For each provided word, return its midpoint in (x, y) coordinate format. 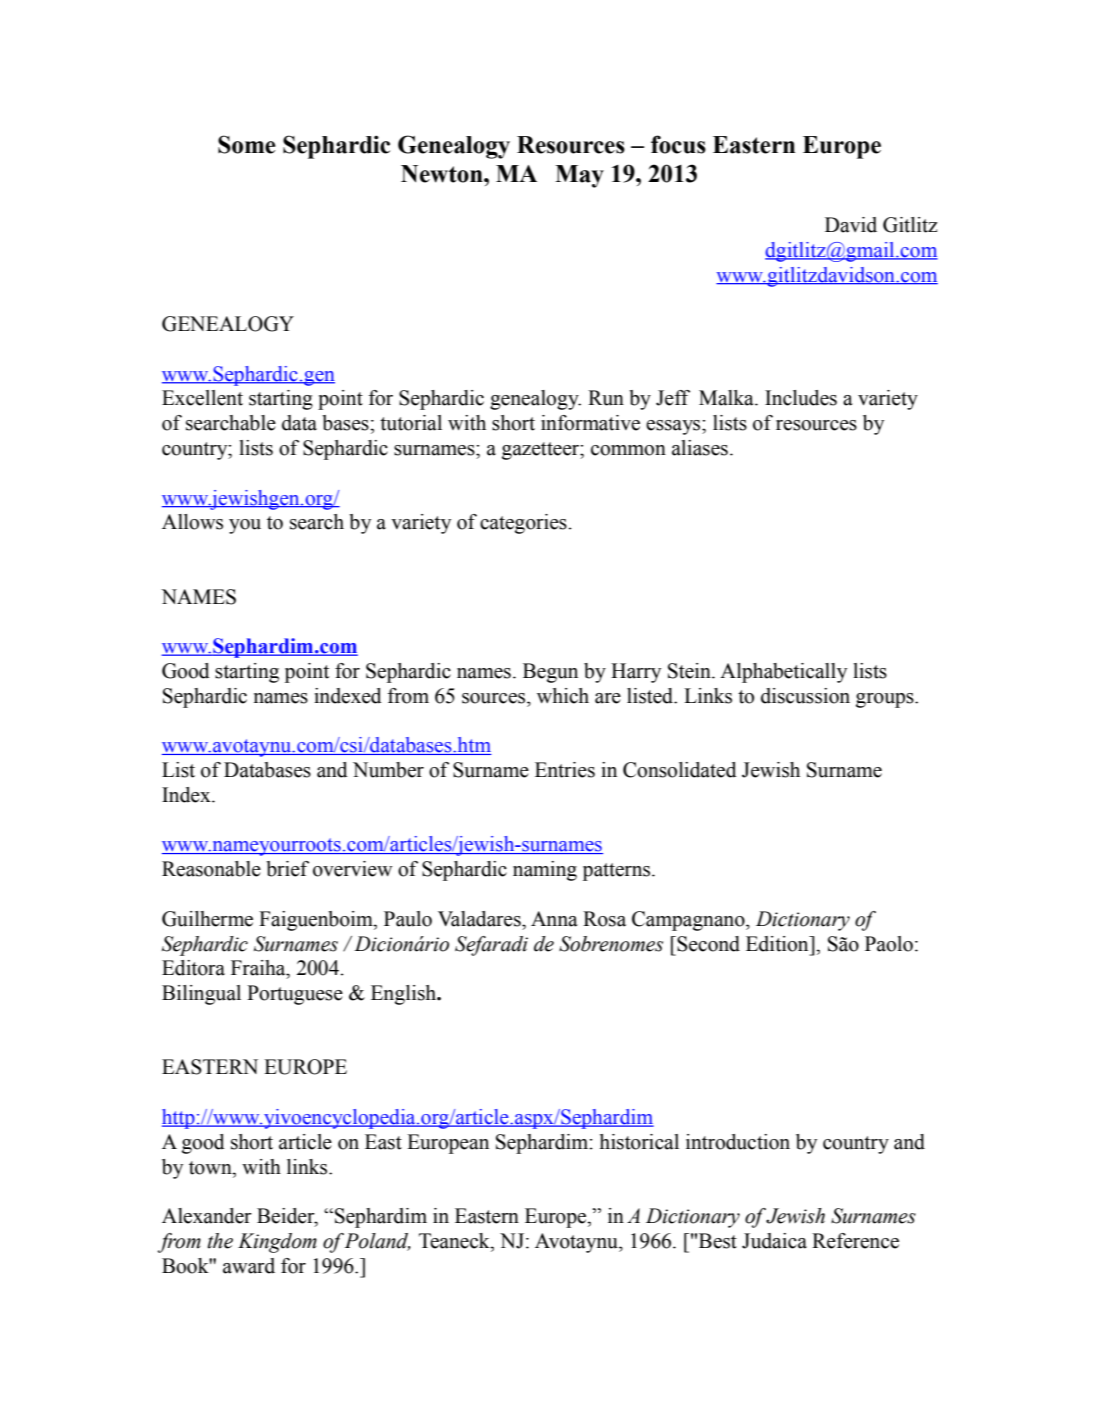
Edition (778, 944)
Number (388, 770)
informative (590, 423)
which (563, 696)
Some (247, 144)
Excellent (202, 398)
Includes (801, 398)
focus (678, 144)
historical (639, 1142)
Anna (554, 919)
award (249, 1266)
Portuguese (295, 995)
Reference (855, 1241)
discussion (805, 696)
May (579, 176)
